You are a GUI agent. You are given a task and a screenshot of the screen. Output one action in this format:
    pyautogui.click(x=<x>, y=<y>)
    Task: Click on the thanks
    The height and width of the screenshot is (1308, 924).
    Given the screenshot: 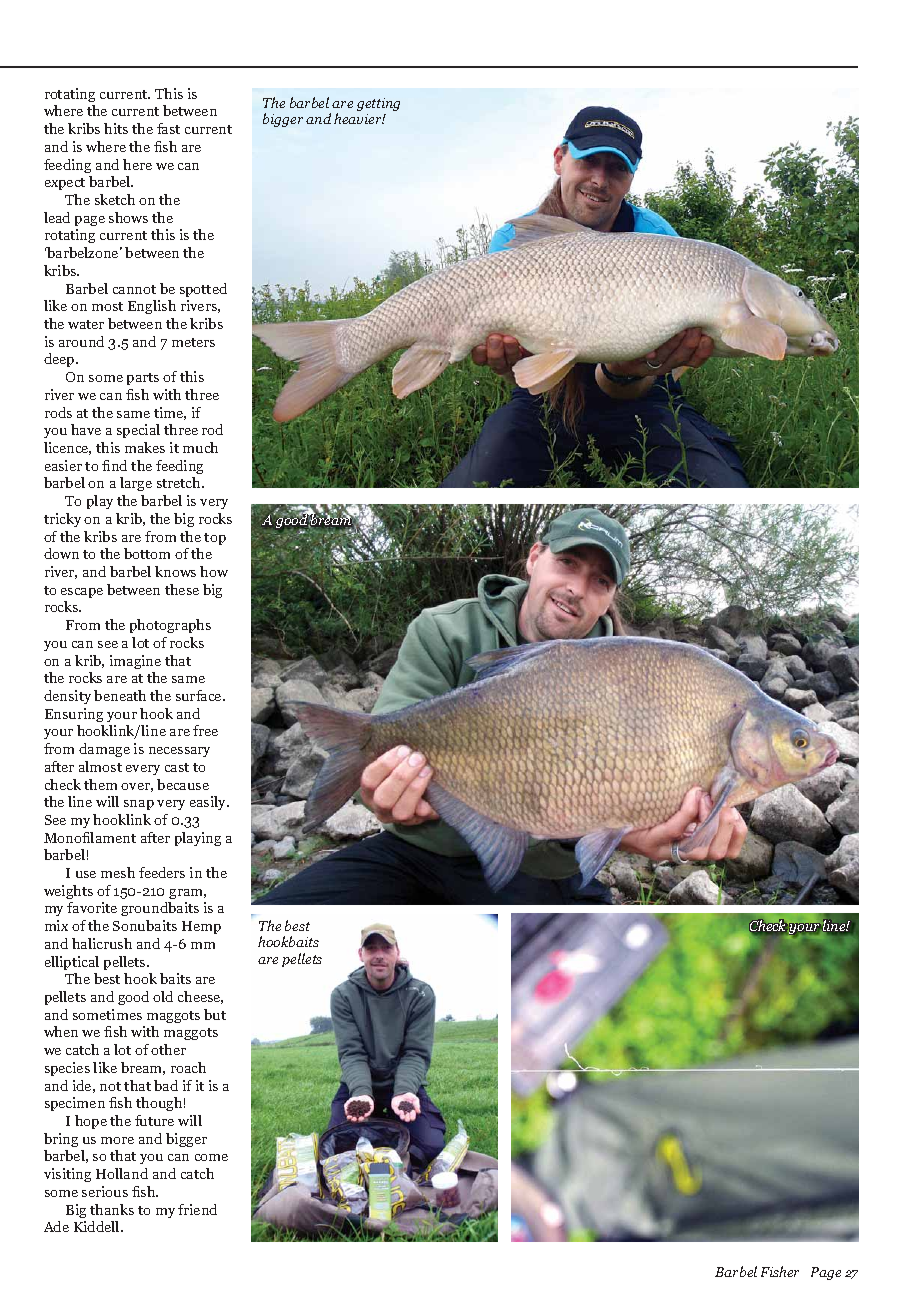 What is the action you would take?
    pyautogui.click(x=112, y=1209)
